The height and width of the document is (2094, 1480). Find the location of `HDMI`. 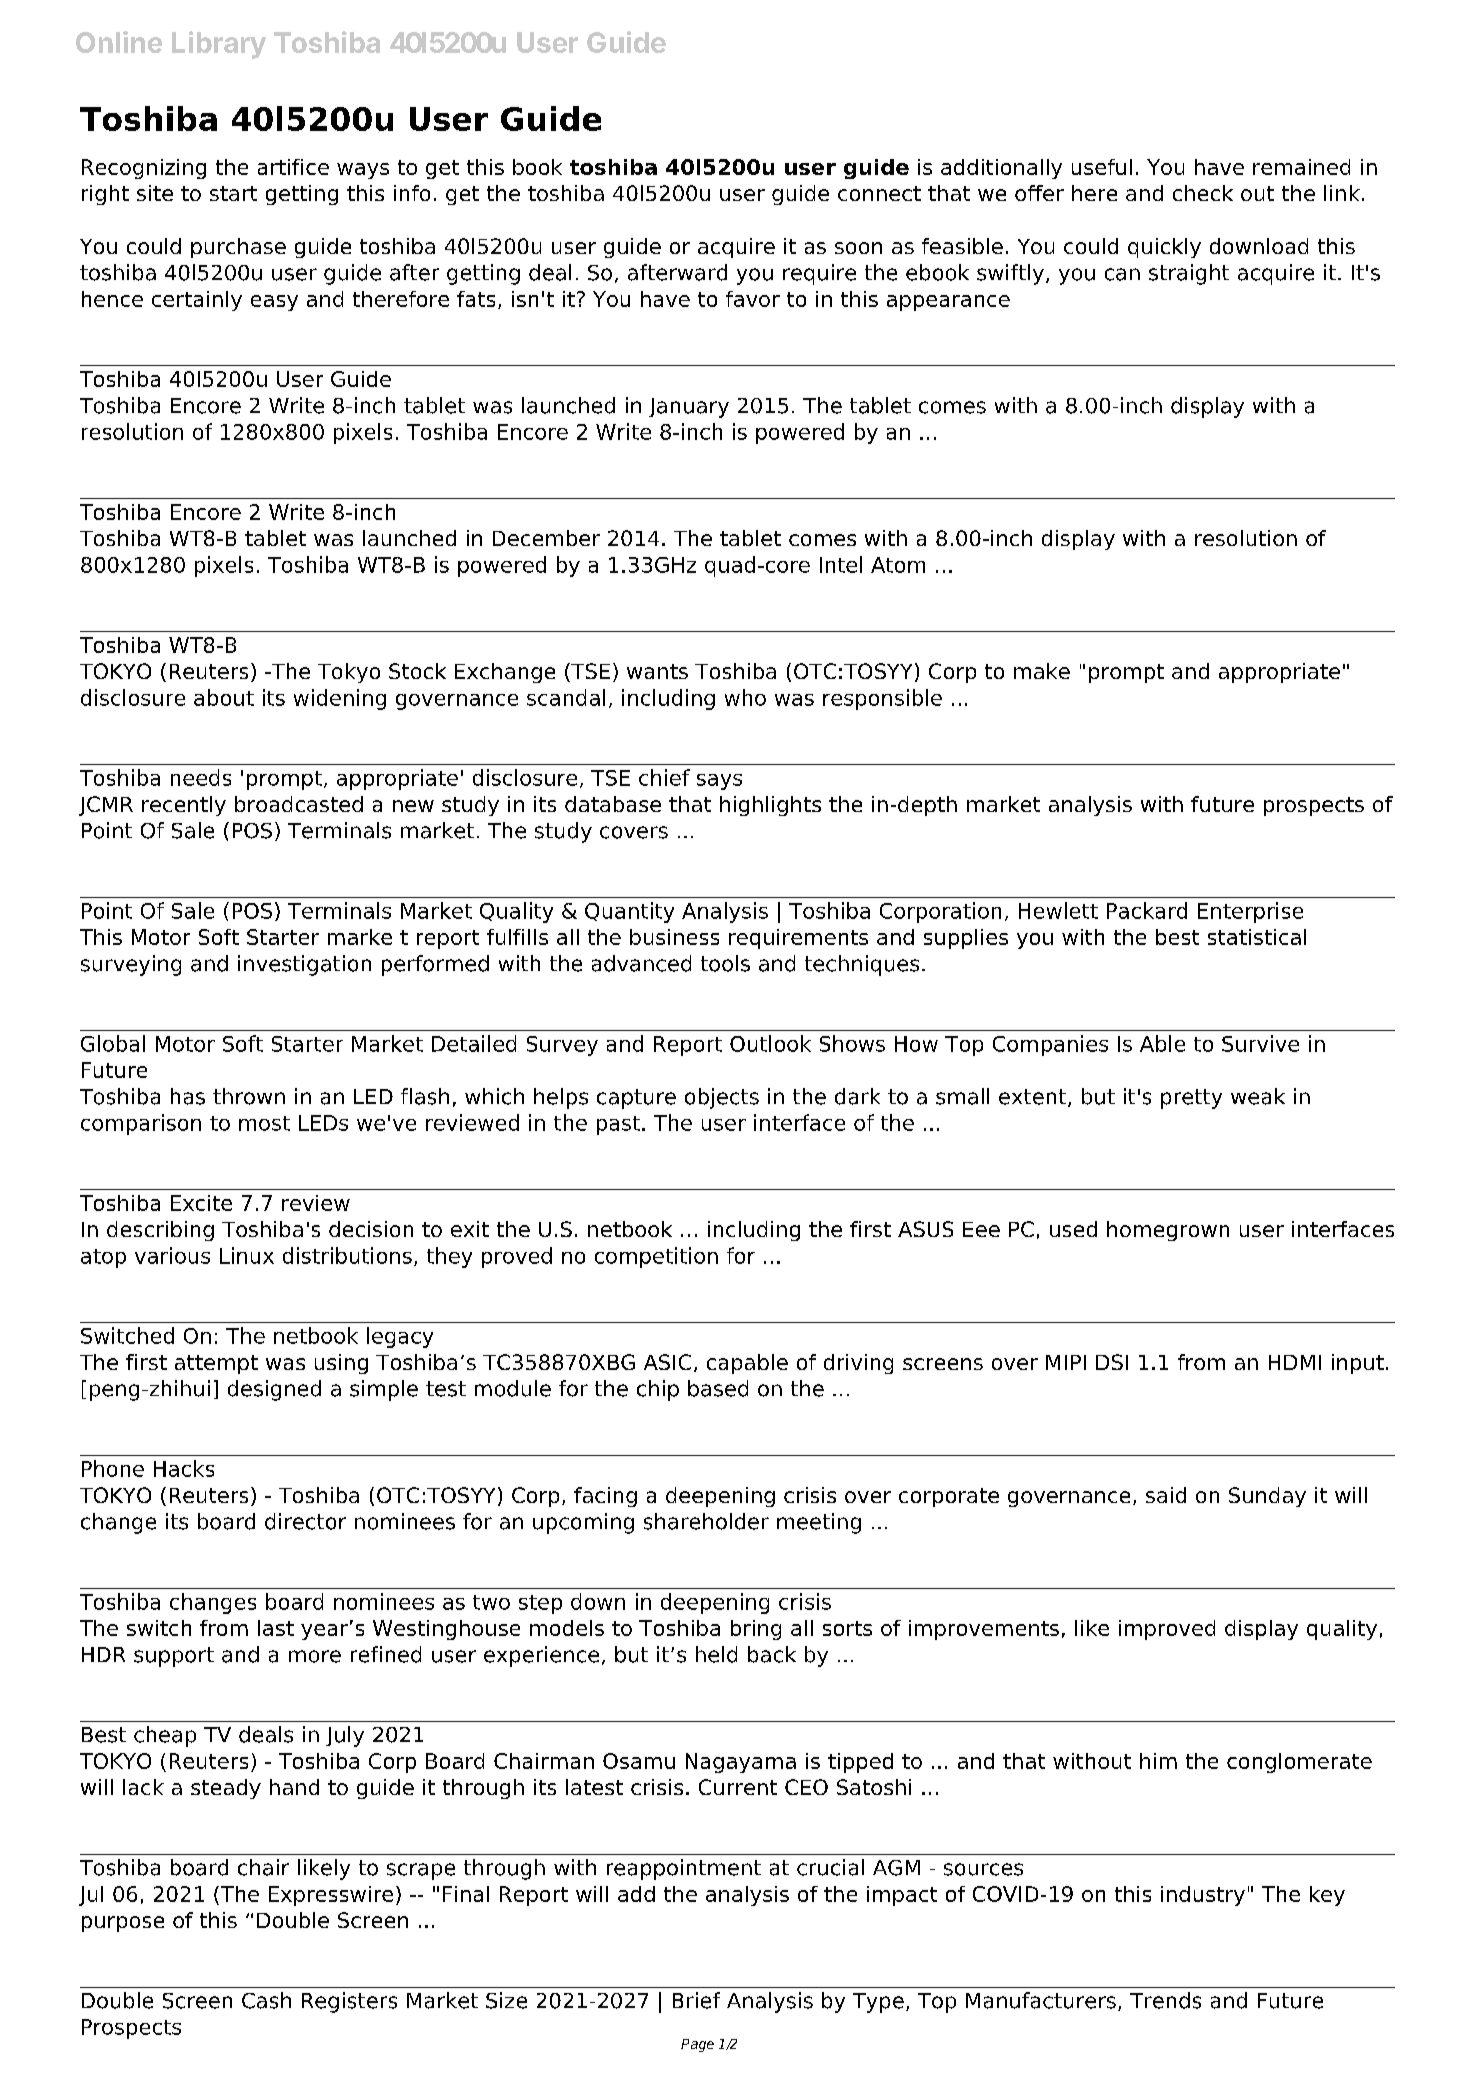

HDMI is located at coordinates (1295, 1362).
